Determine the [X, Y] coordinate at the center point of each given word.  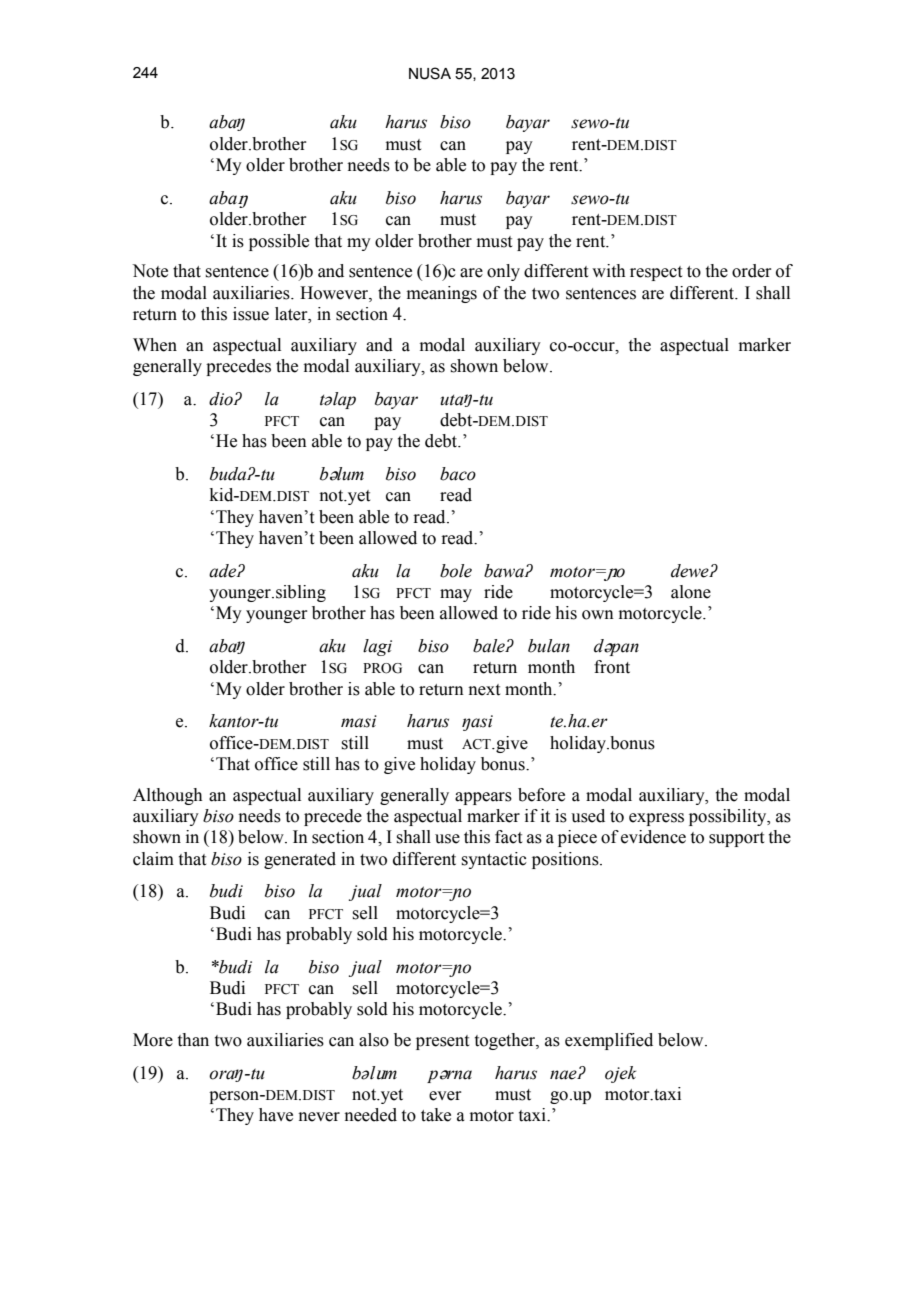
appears [483, 798]
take [436, 1115]
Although [167, 796]
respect [656, 273]
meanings [442, 294]
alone [691, 592]
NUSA [430, 73]
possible [279, 242]
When [155, 345]
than [193, 1040]
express [656, 819]
